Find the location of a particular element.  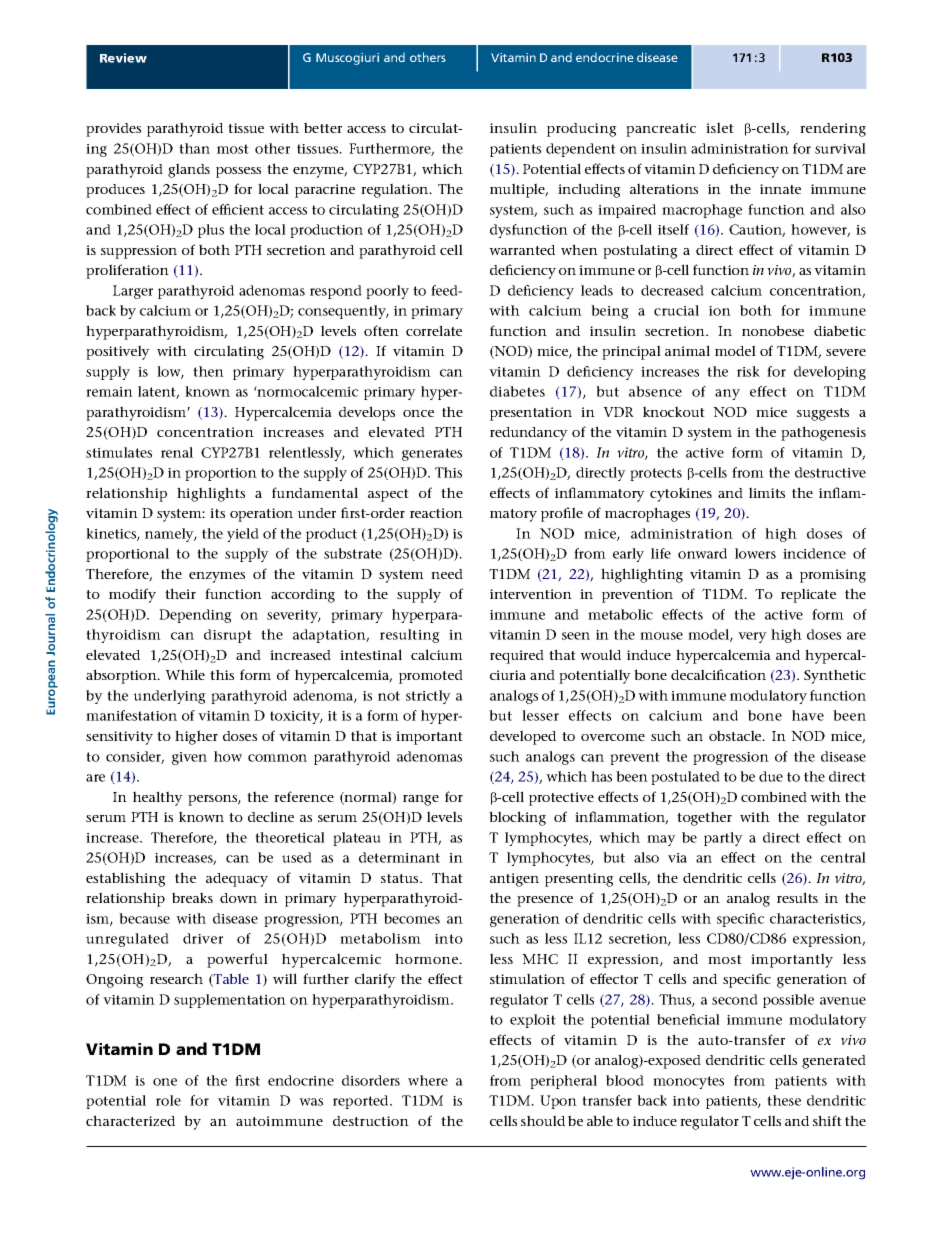

decalcification is located at coordinates (718, 674).
